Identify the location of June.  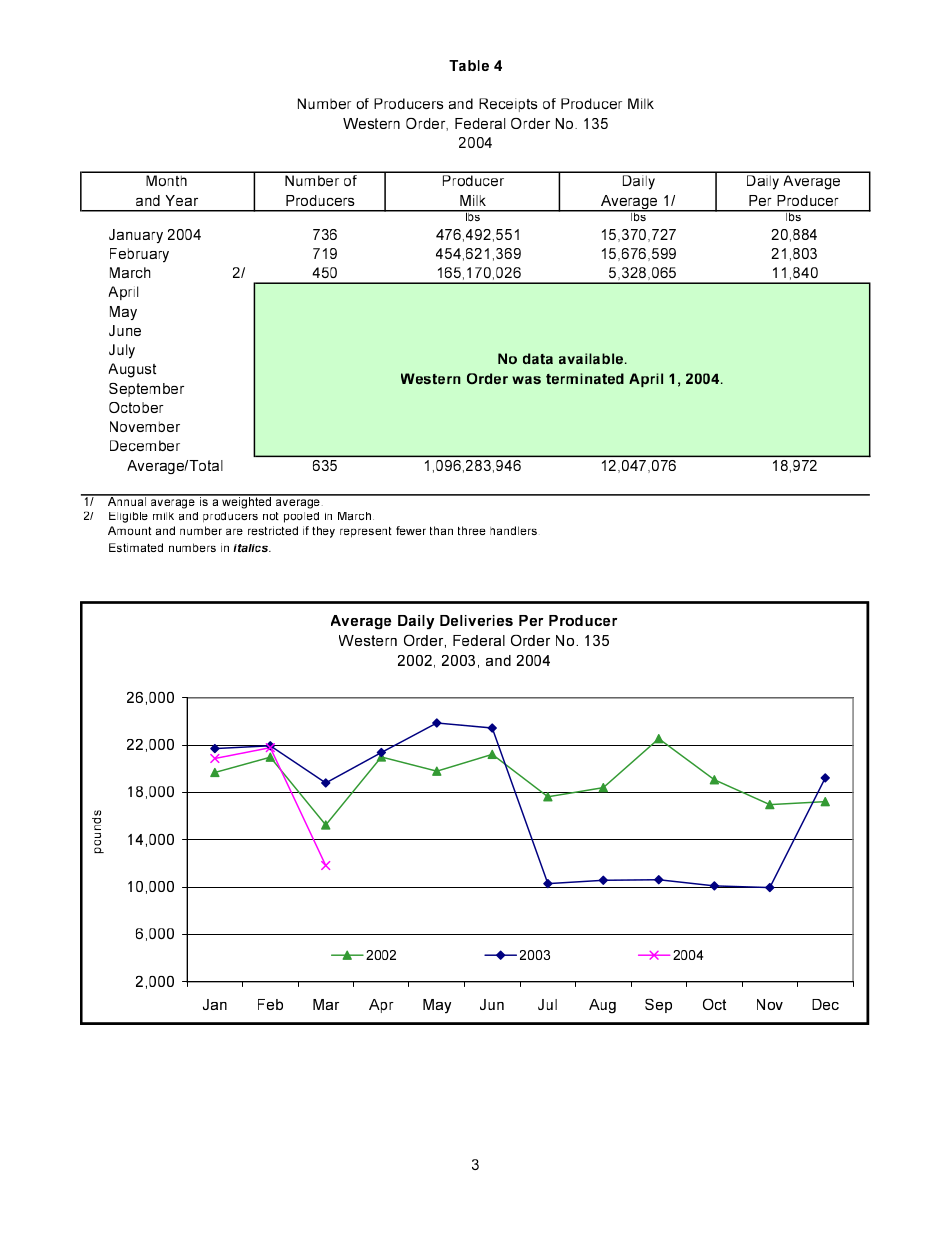
(125, 330).
